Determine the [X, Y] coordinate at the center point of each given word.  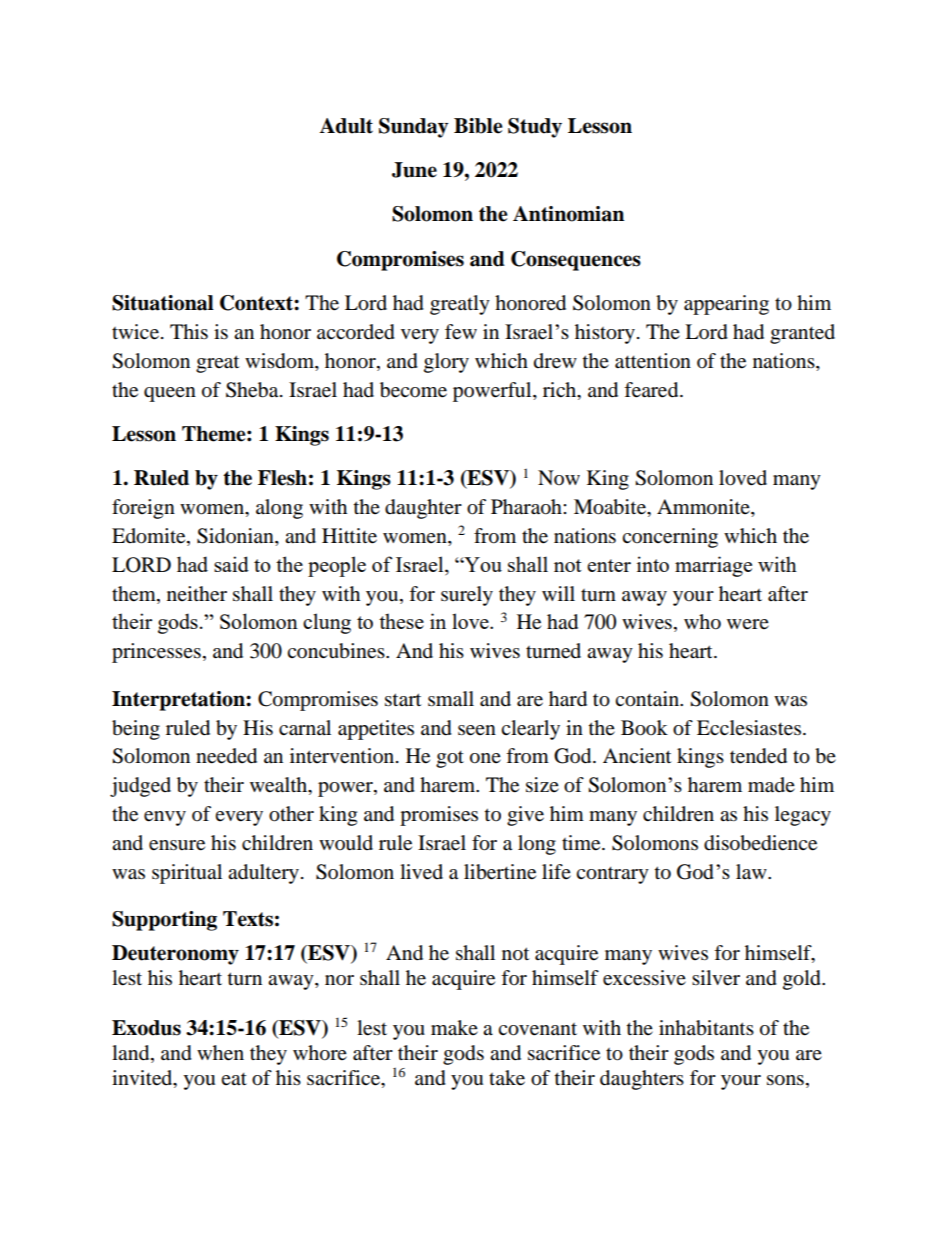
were [748, 624]
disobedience [760, 843]
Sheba [253, 390]
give [525, 816]
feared [652, 390]
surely [467, 596]
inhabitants [706, 1028]
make [454, 1028]
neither [197, 594]
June [414, 170]
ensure [177, 845]
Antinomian [568, 214]
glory [446, 363]
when [220, 1053]
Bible [478, 126]
